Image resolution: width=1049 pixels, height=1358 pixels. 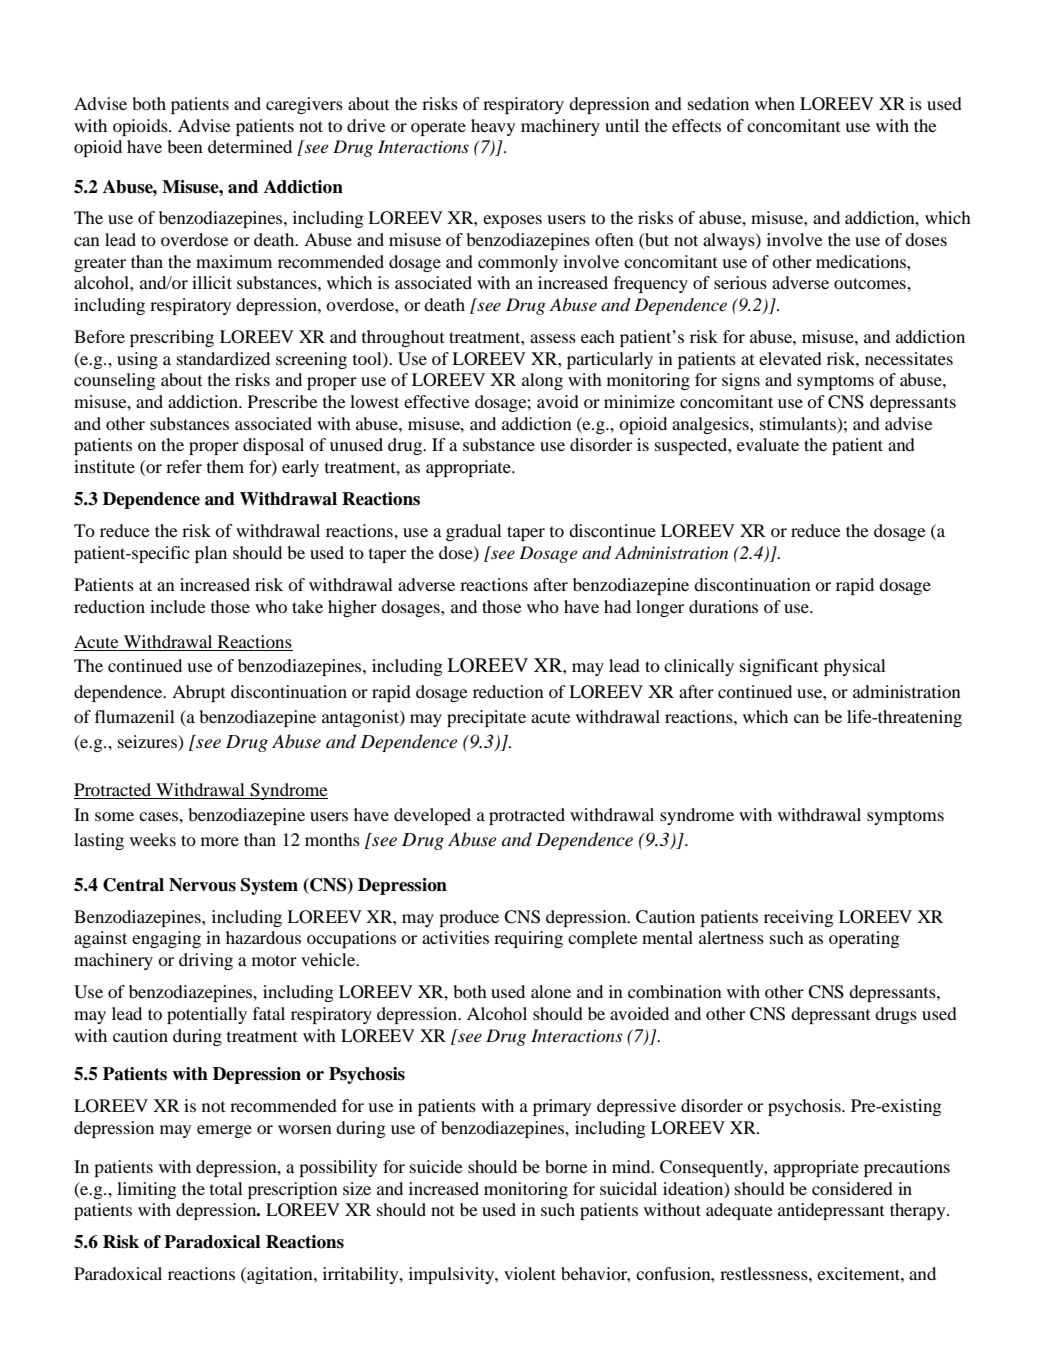 I want to click on heavy, so click(x=493, y=127).
